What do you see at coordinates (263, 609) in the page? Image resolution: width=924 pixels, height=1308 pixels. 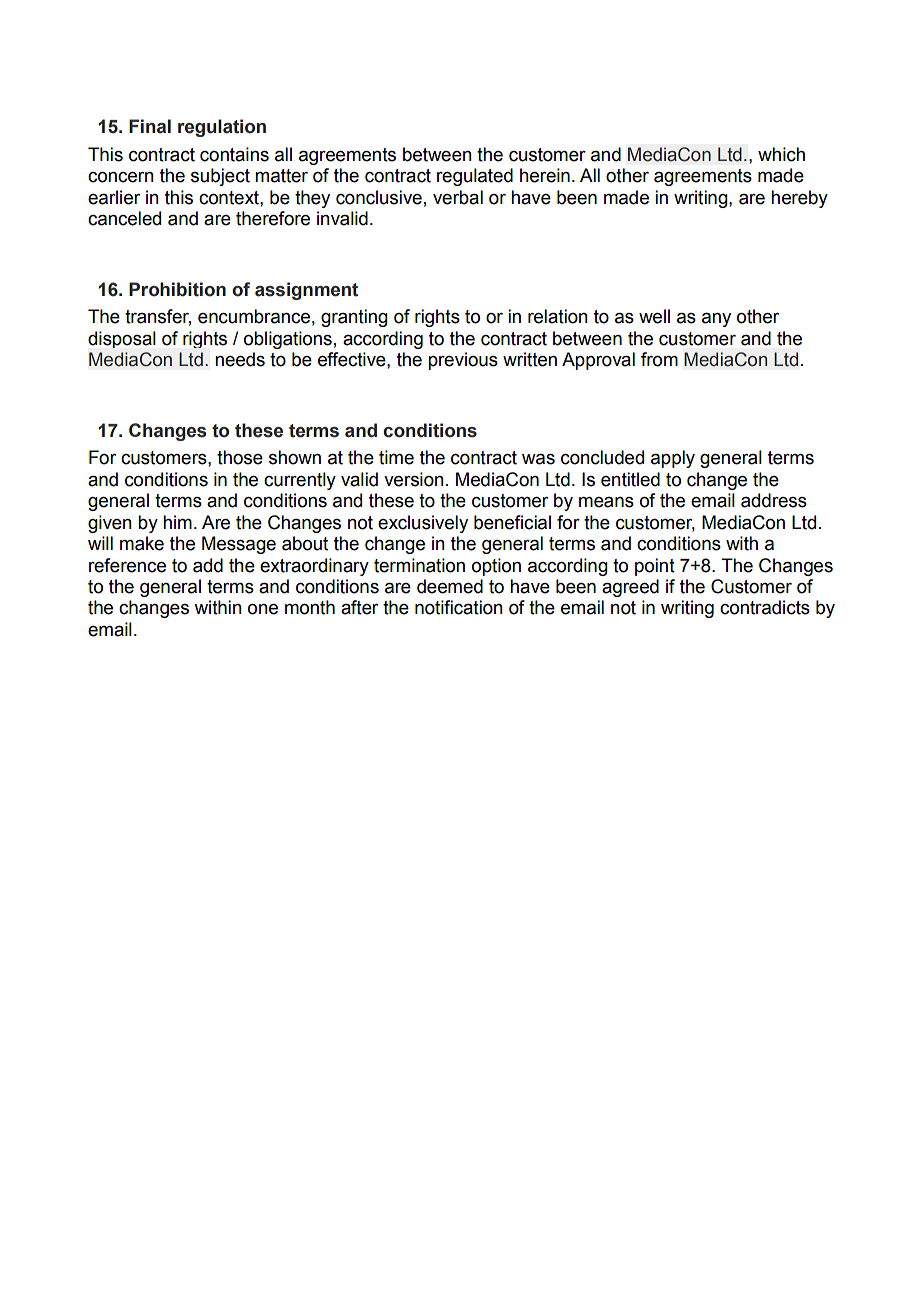 I see `one` at bounding box center [263, 609].
